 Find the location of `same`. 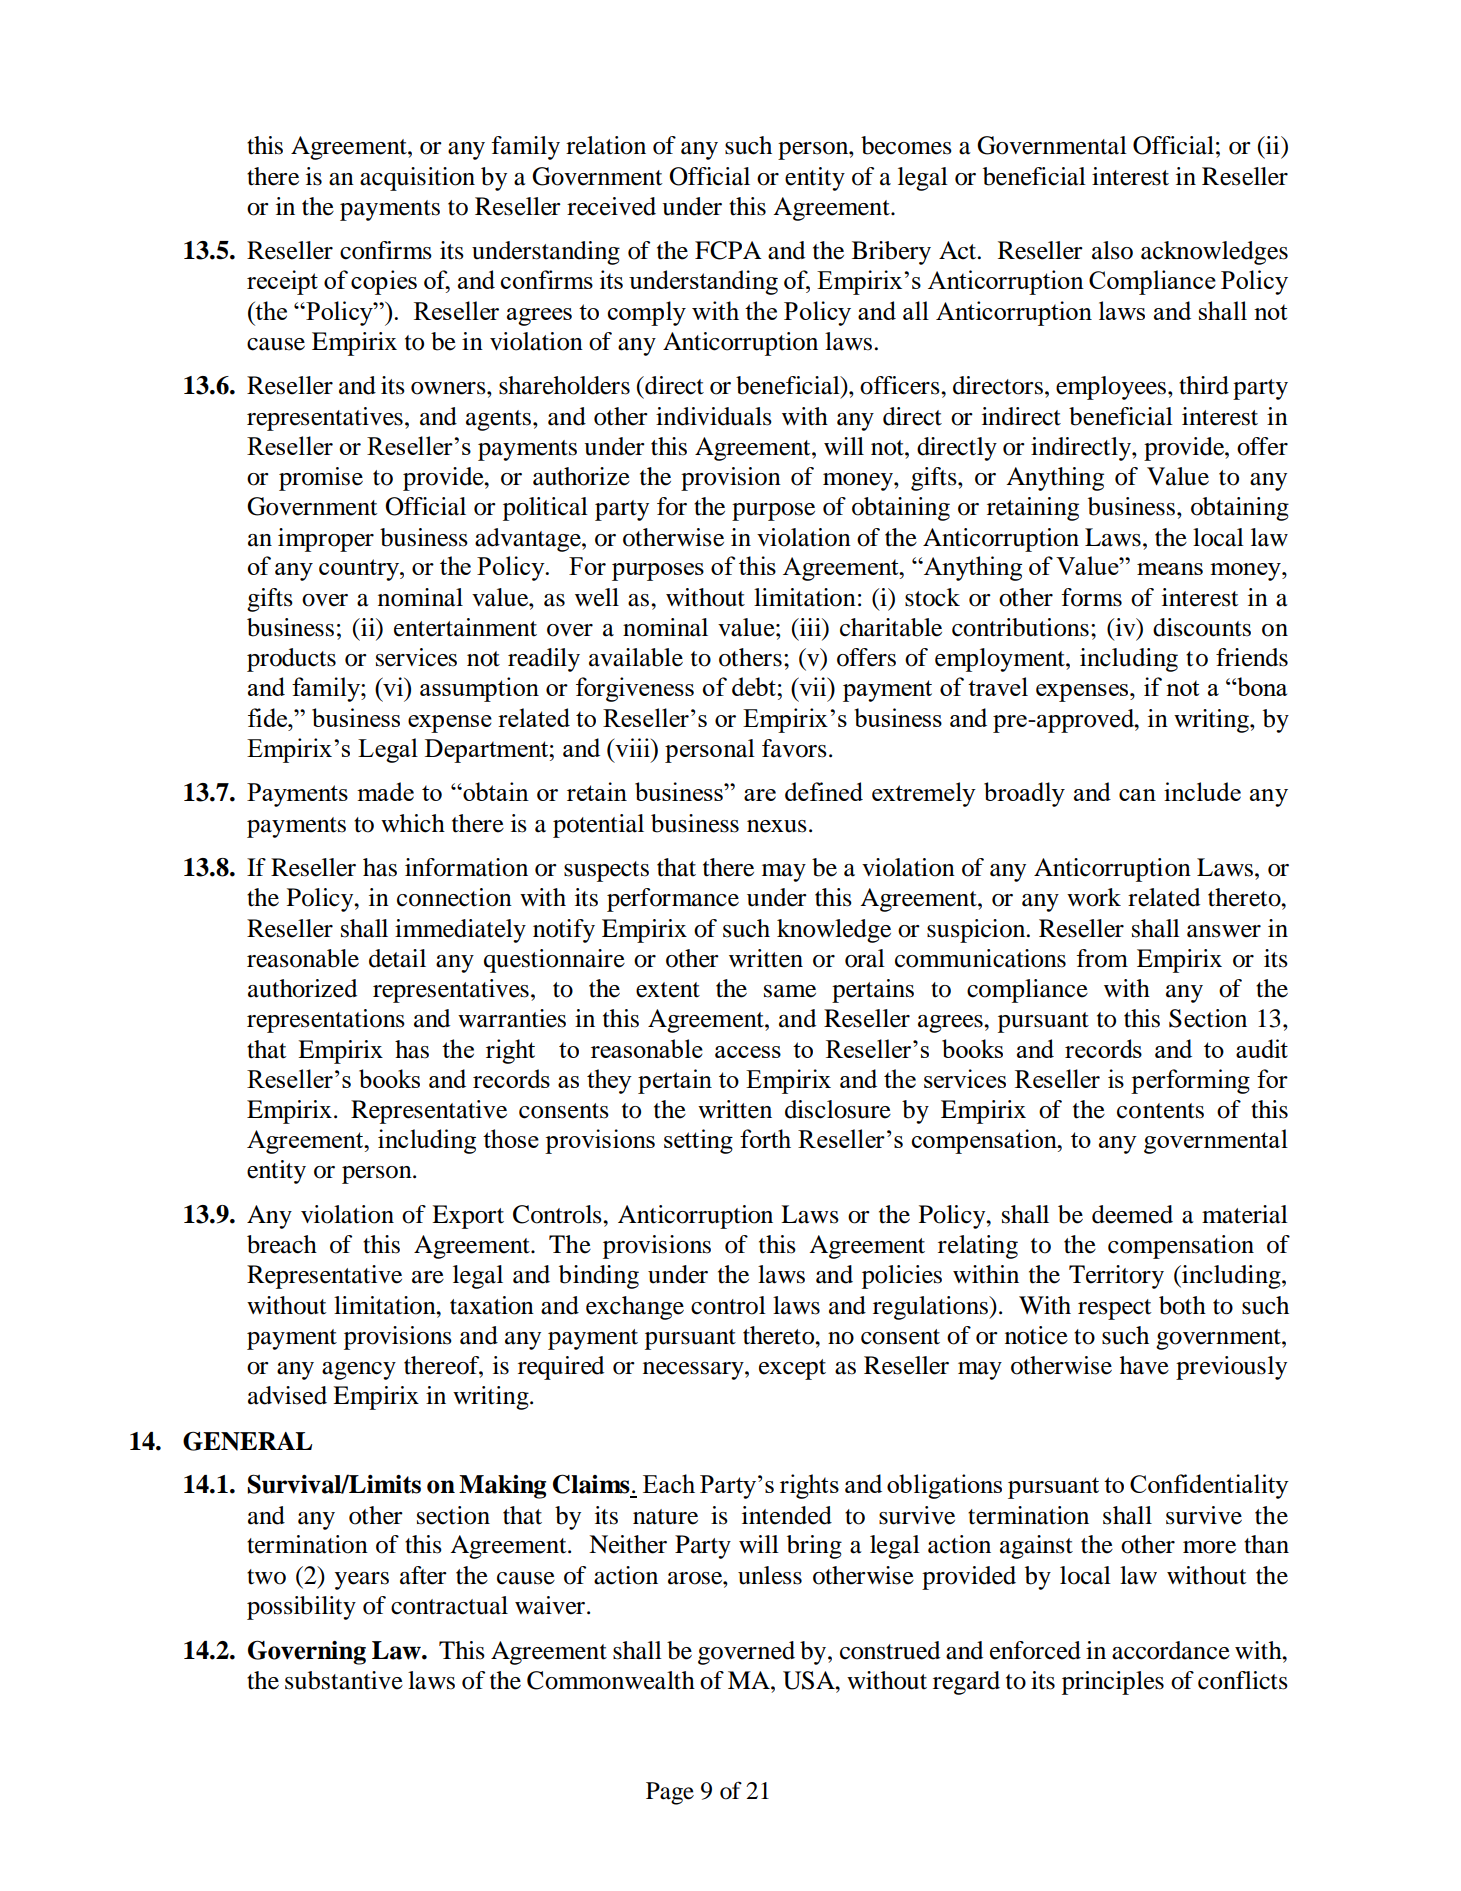

same is located at coordinates (790, 991).
